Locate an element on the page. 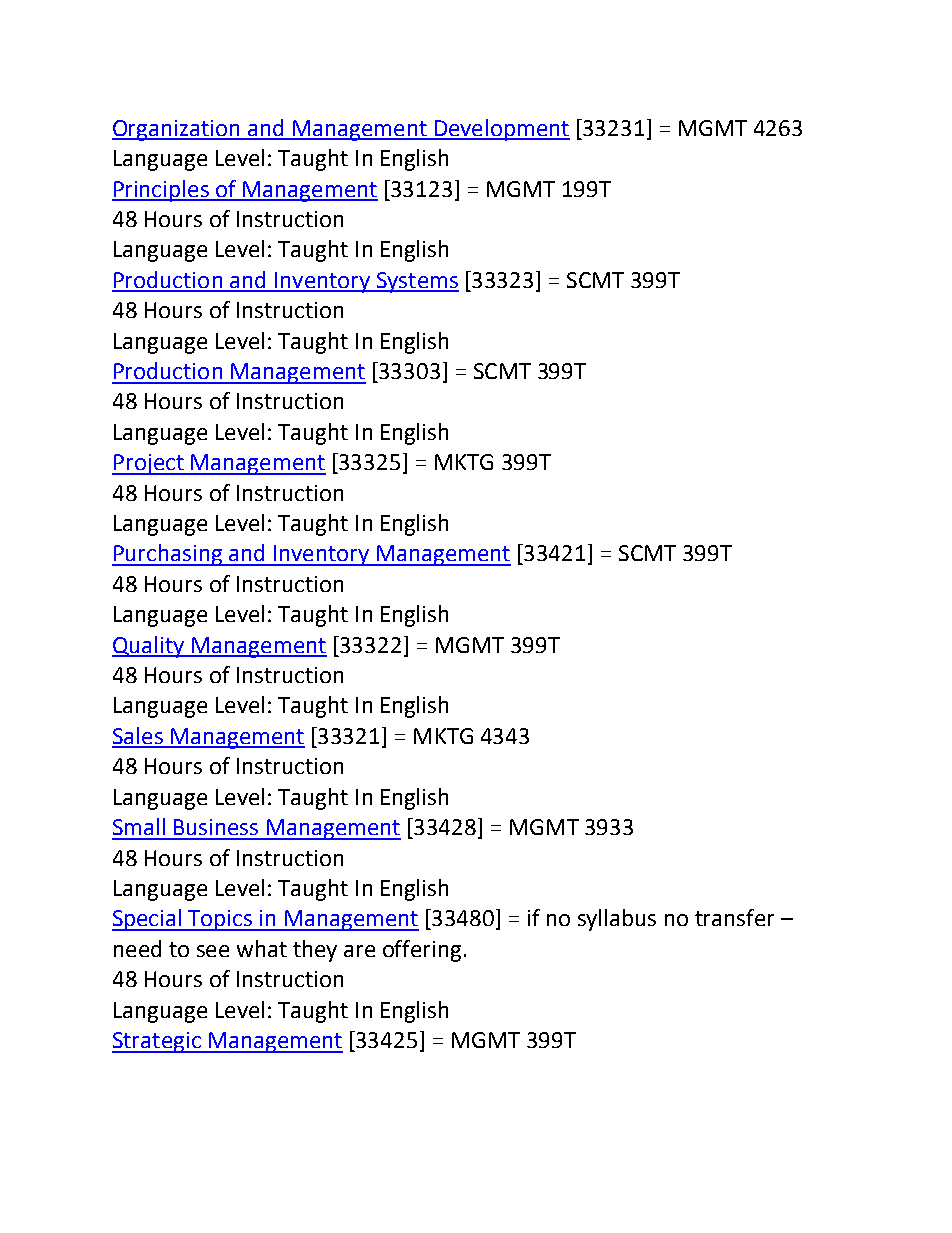  Organization is located at coordinates (177, 130).
